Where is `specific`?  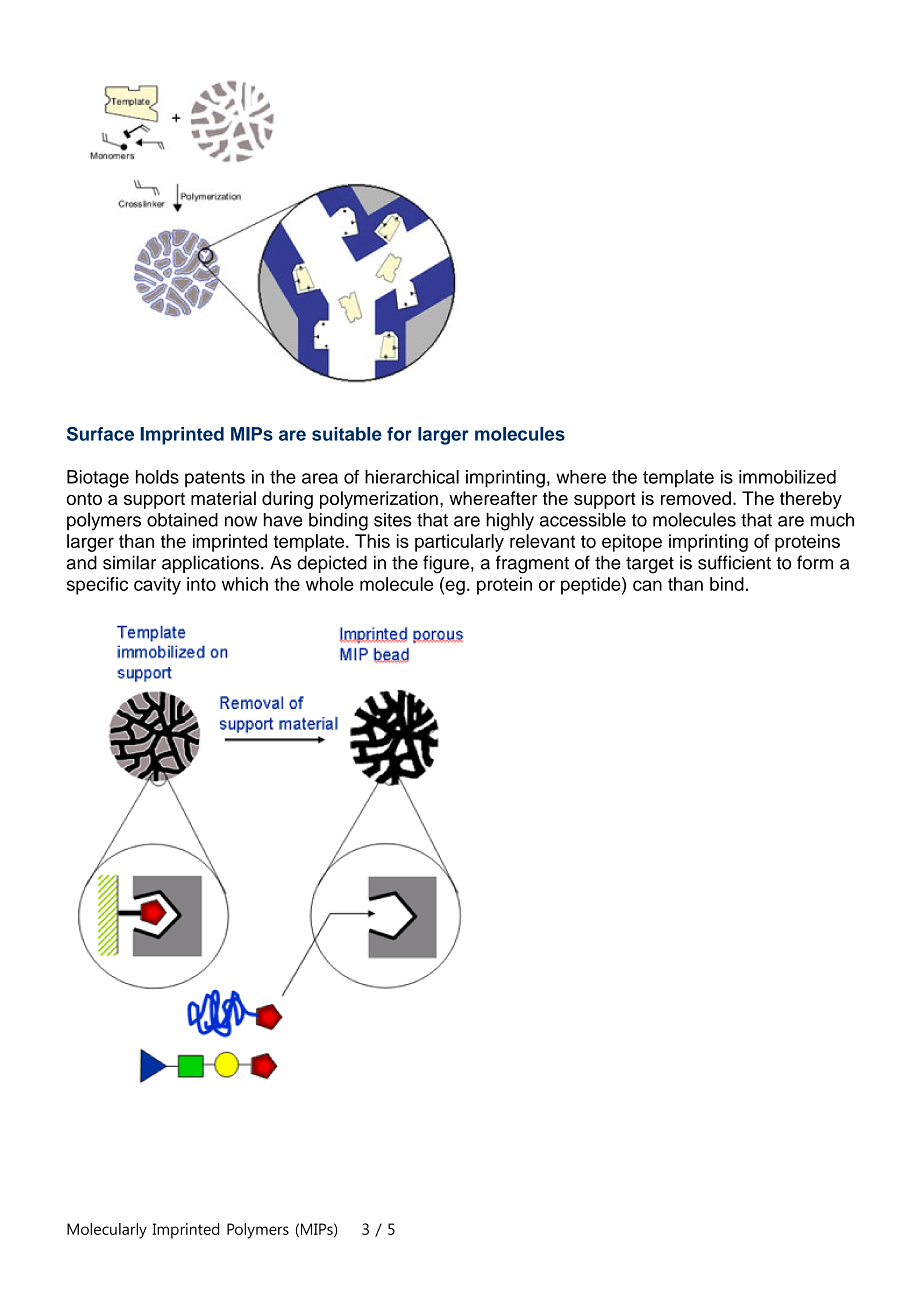
specific is located at coordinates (97, 586).
